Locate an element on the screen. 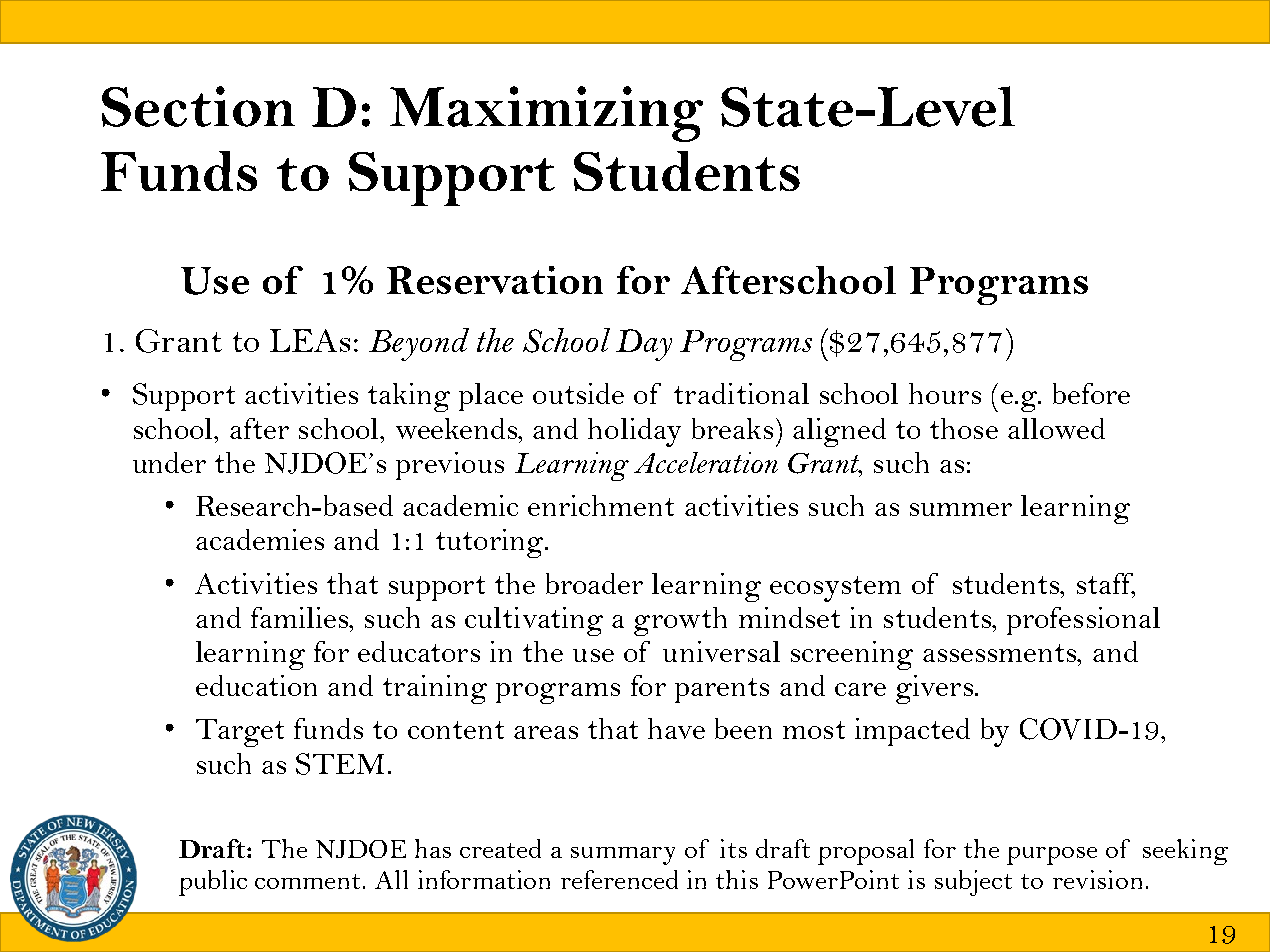 The width and height of the screenshot is (1270, 952). summary is located at coordinates (623, 856).
